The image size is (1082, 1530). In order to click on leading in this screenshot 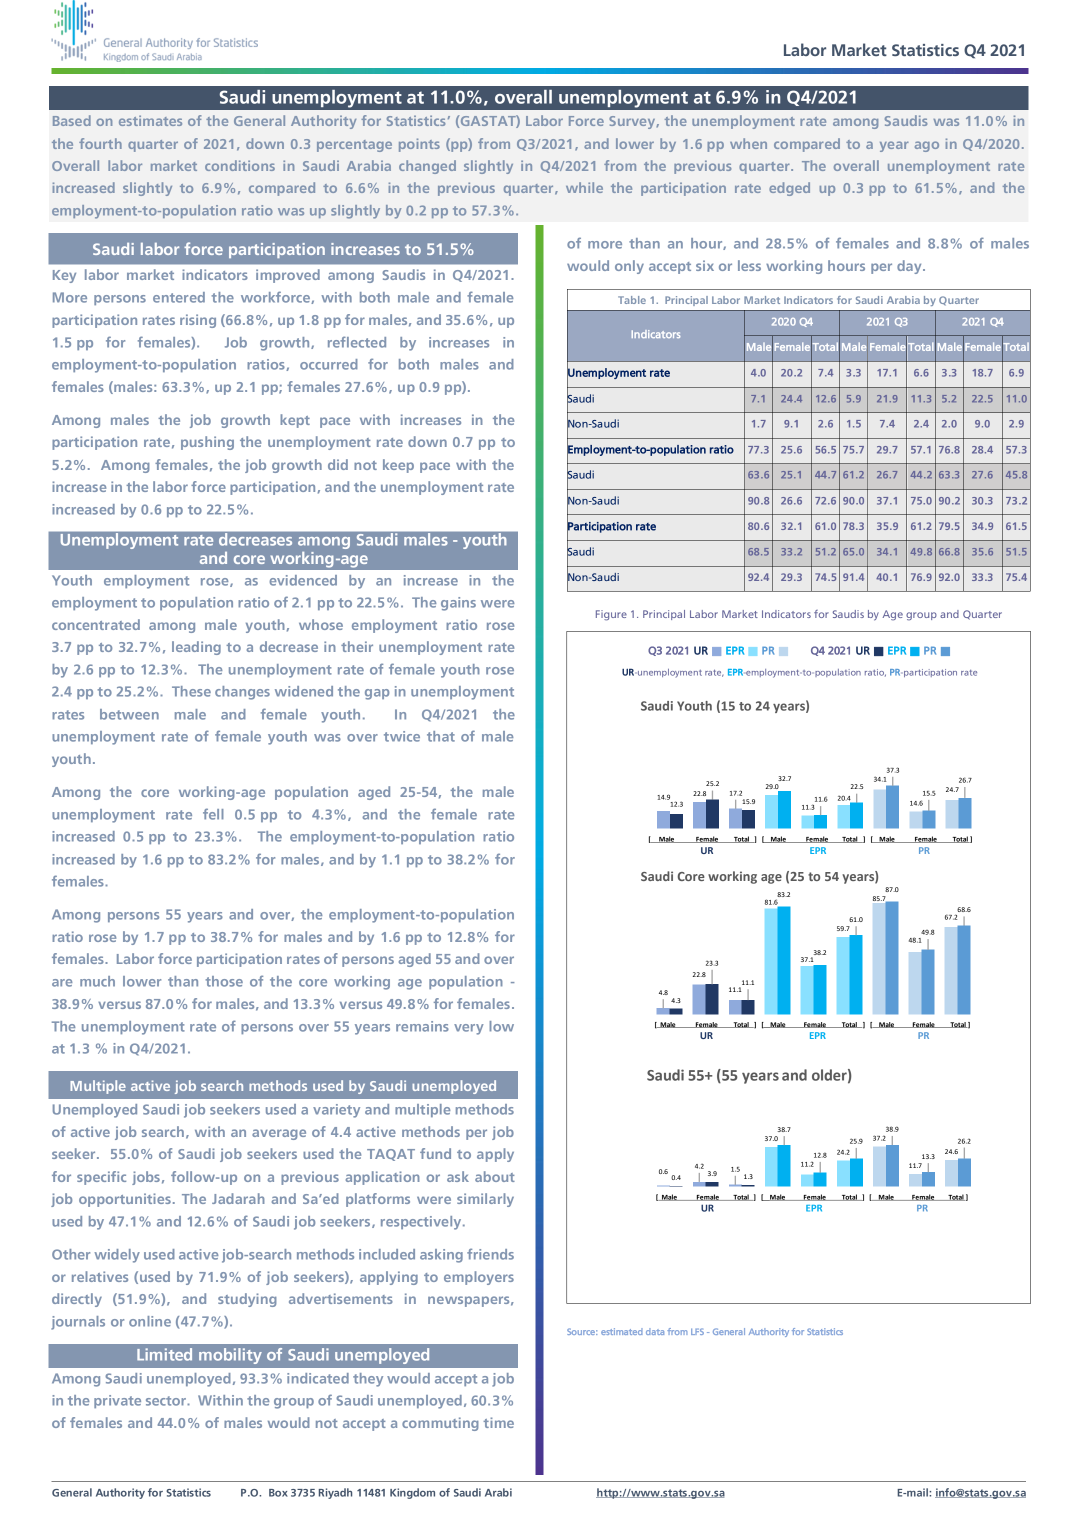, I will do `click(196, 648)`.
